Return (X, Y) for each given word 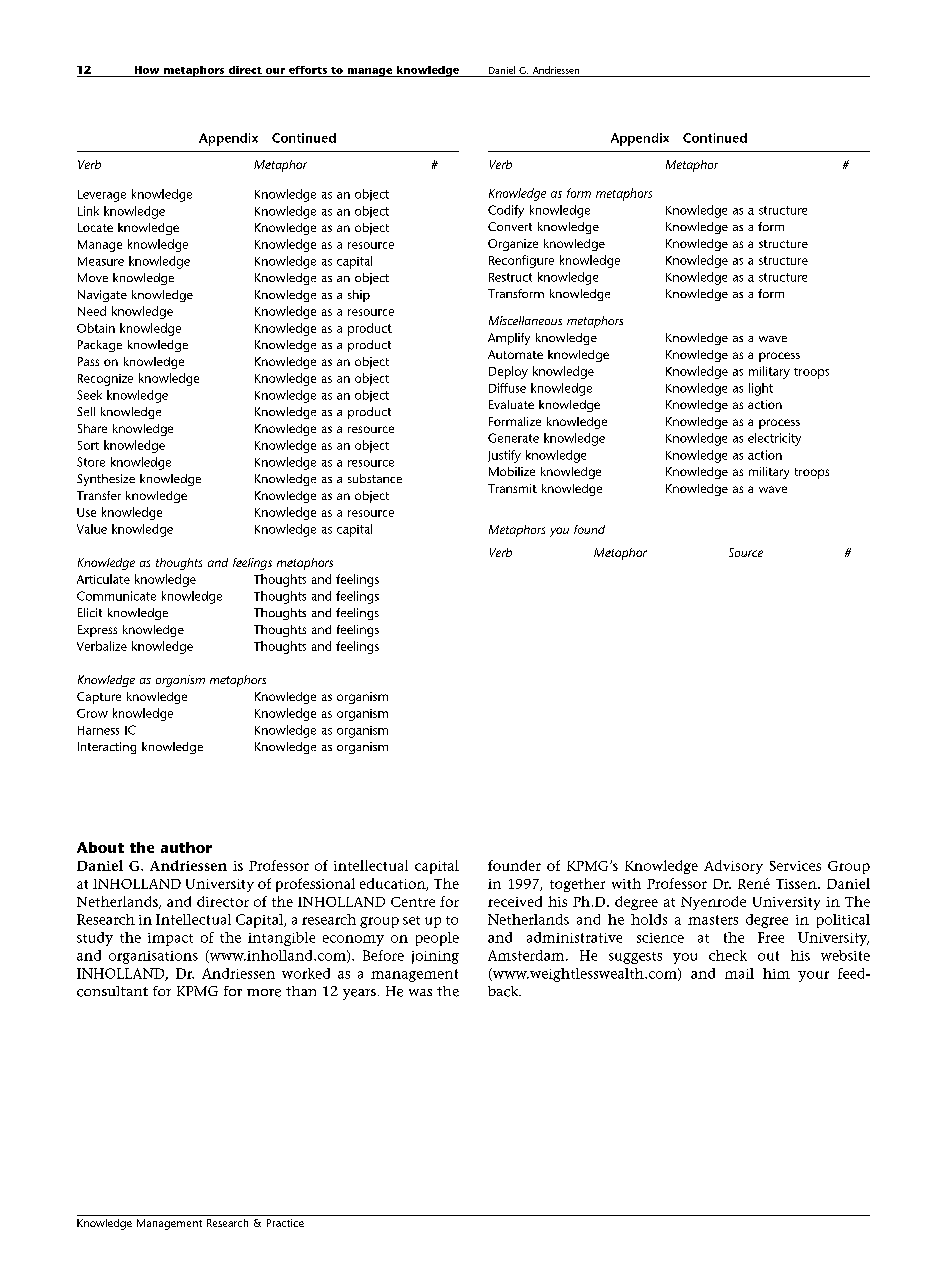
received (515, 901)
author (186, 847)
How (147, 70)
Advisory (733, 867)
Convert (510, 226)
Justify (504, 456)
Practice (285, 1223)
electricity (774, 439)
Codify (506, 211)
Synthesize (106, 480)
